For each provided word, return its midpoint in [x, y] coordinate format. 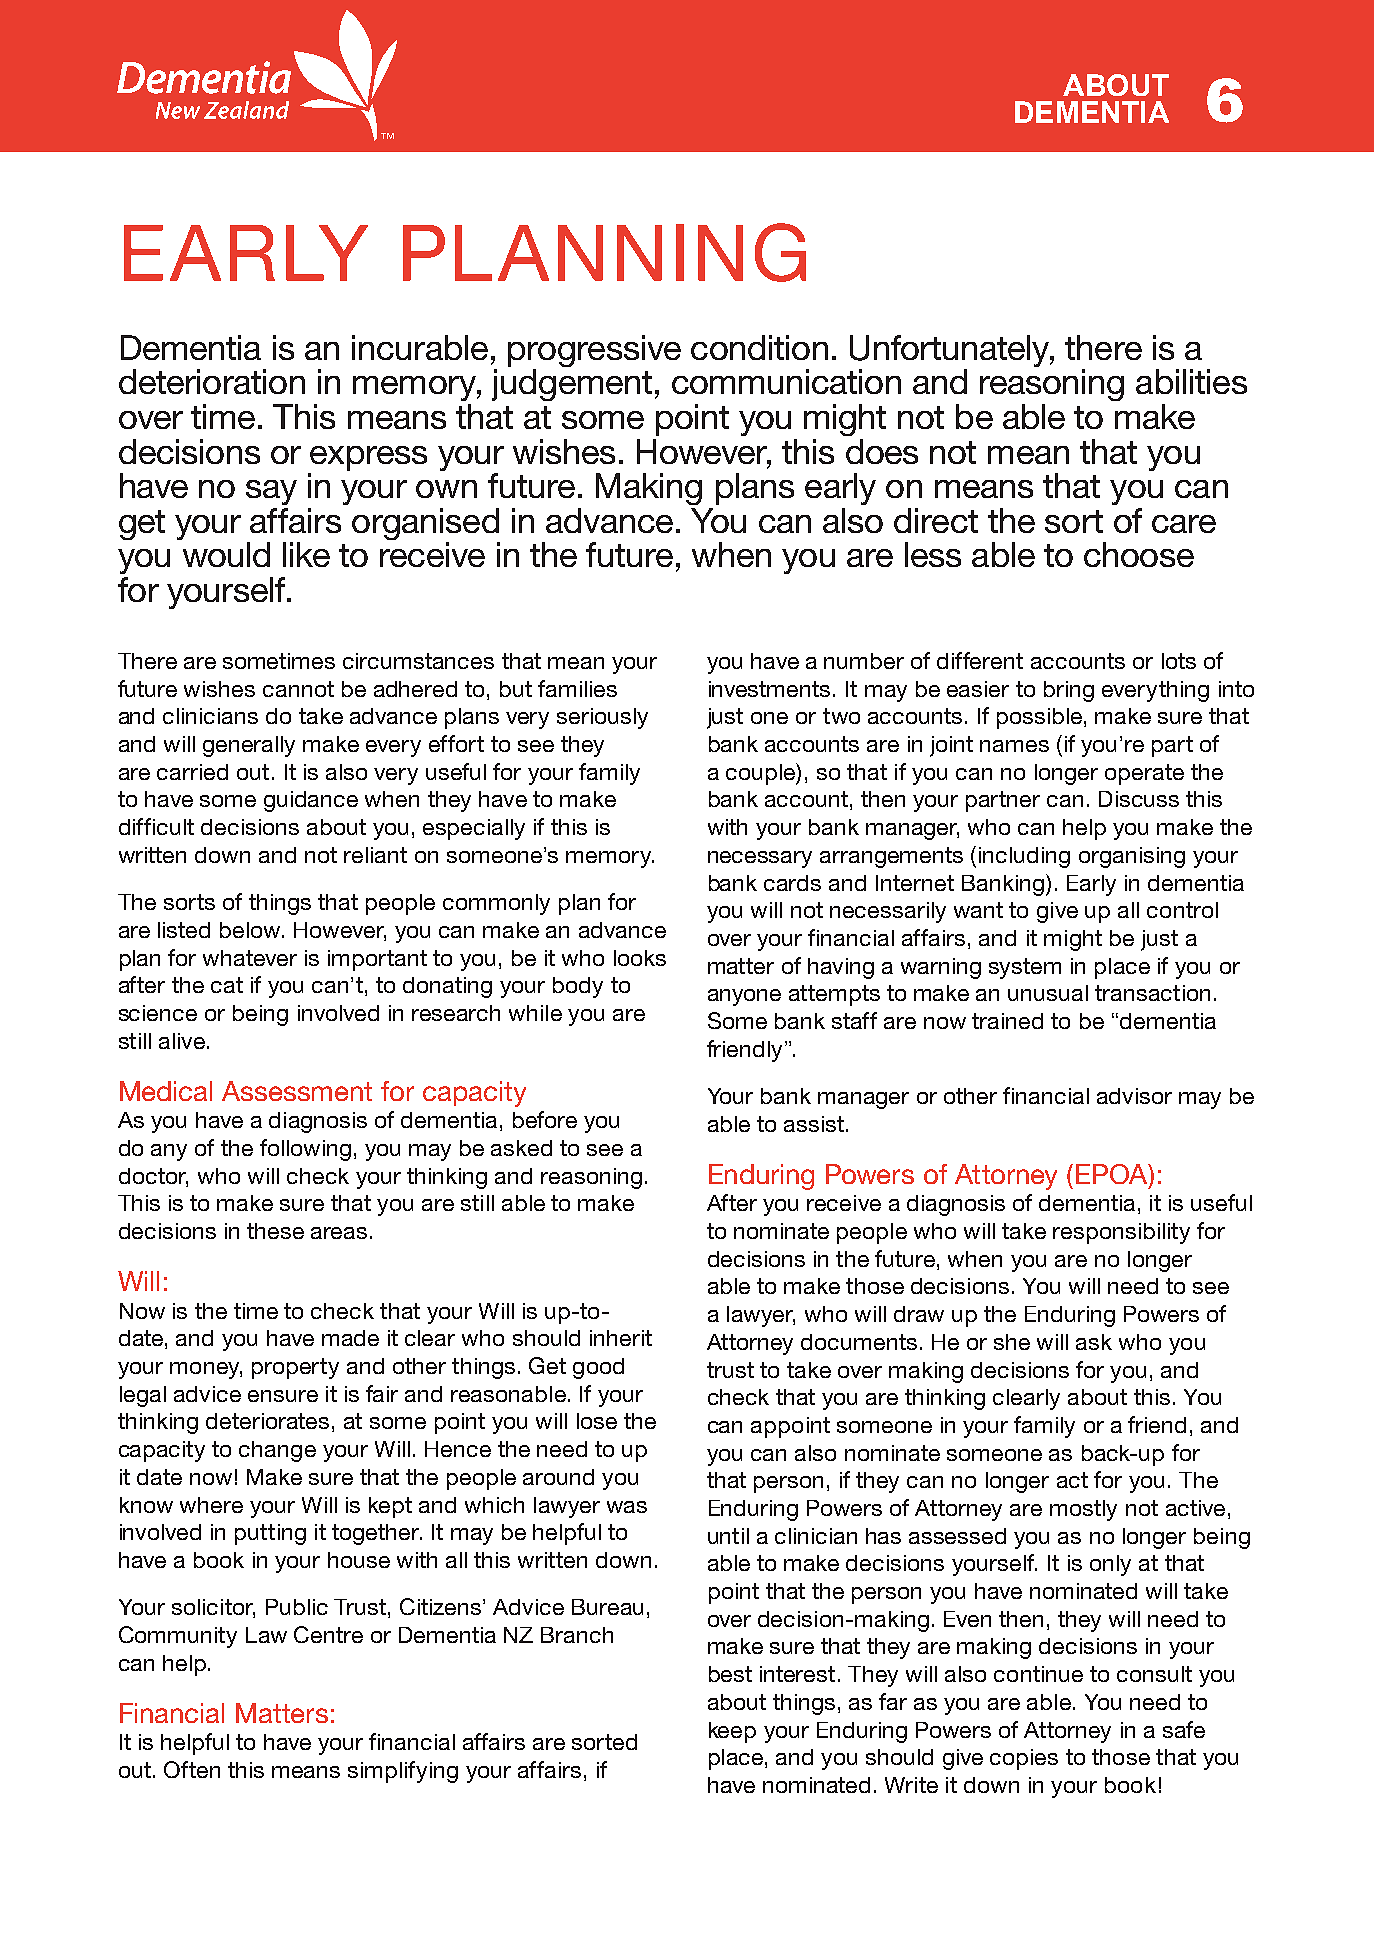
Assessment [297, 1091]
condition [759, 347]
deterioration [212, 381]
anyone [744, 997]
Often [192, 1769]
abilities [1191, 381]
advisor [1134, 1096]
